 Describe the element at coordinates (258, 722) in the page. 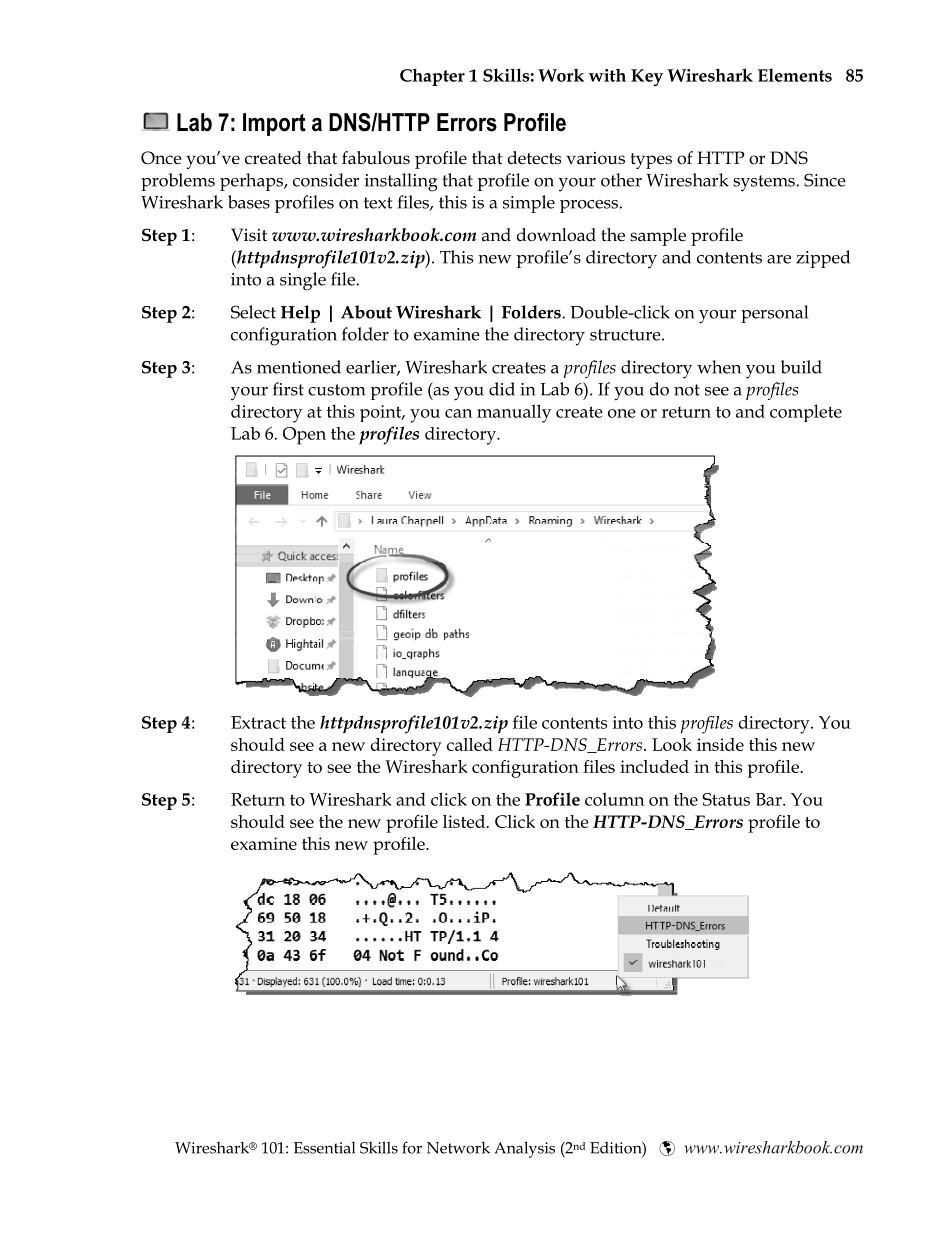

I see `Extract` at that location.
